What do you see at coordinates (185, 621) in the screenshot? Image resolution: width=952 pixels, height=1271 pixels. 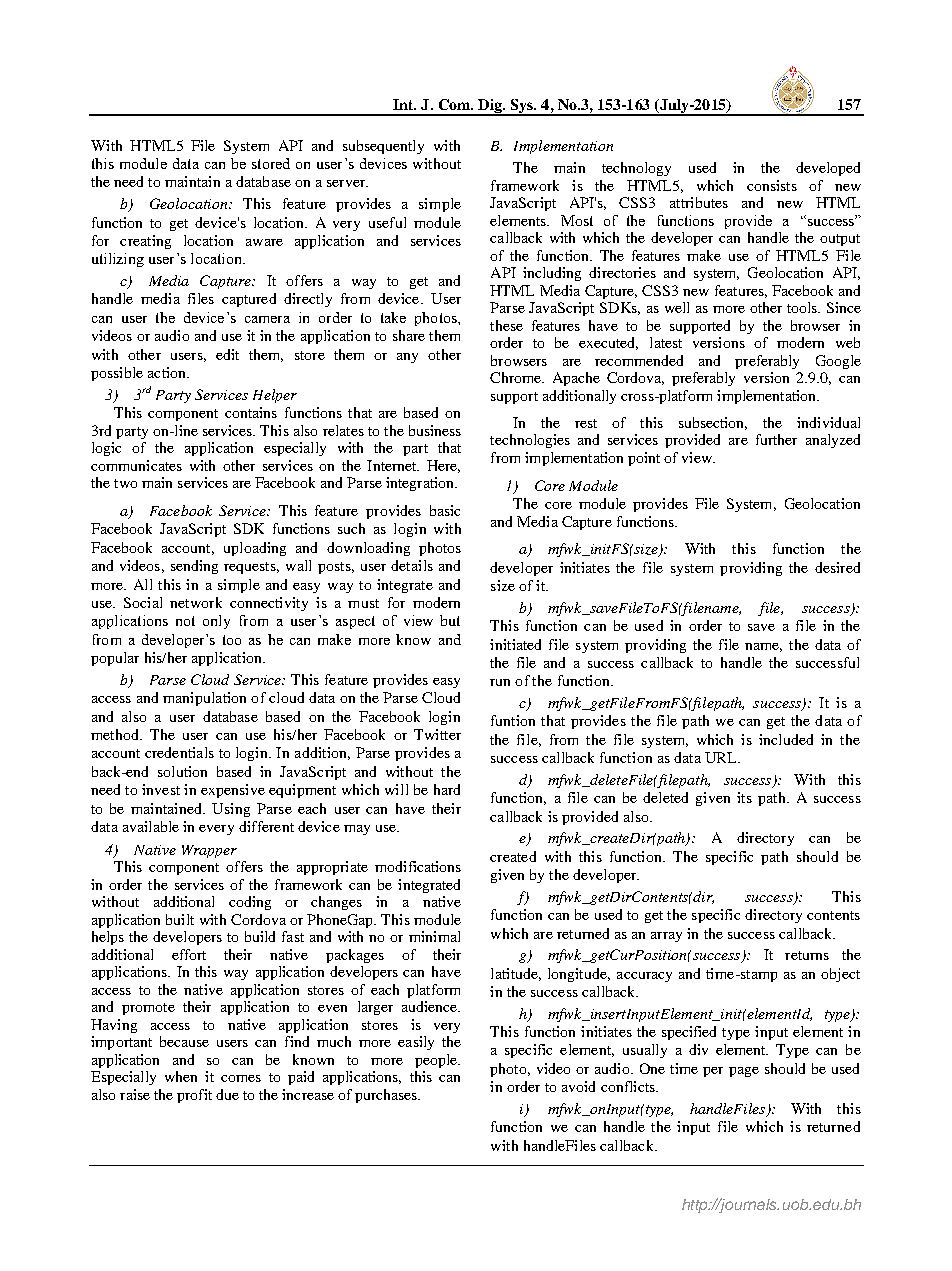 I see `not` at bounding box center [185, 621].
